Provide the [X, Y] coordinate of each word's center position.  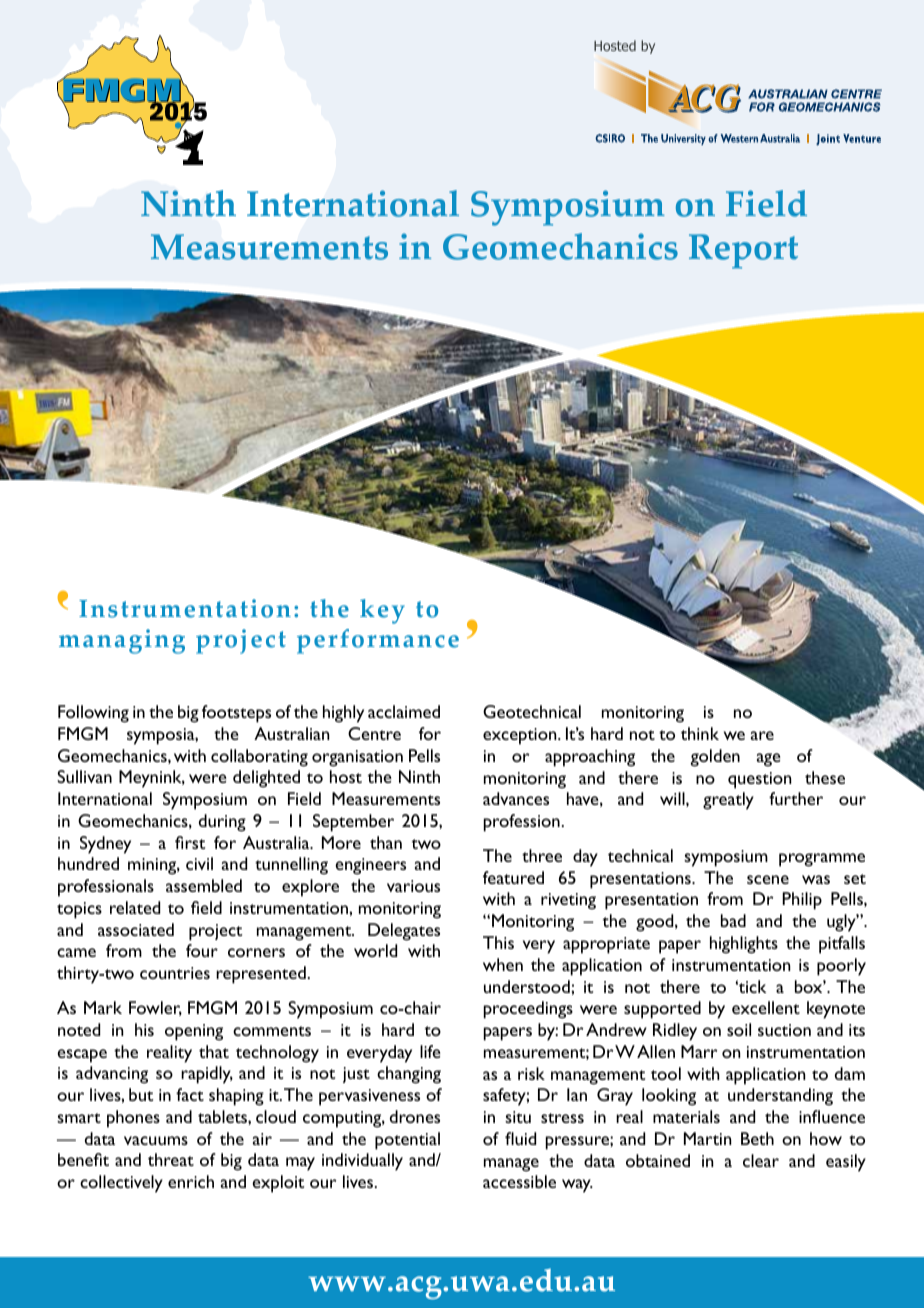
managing [122, 641]
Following [93, 714]
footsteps [236, 714]
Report [743, 251]
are [762, 735]
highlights [744, 945]
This [498, 942]
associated [136, 929]
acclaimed [404, 711]
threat [171, 1159]
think [700, 733]
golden [715, 758]
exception [521, 736]
